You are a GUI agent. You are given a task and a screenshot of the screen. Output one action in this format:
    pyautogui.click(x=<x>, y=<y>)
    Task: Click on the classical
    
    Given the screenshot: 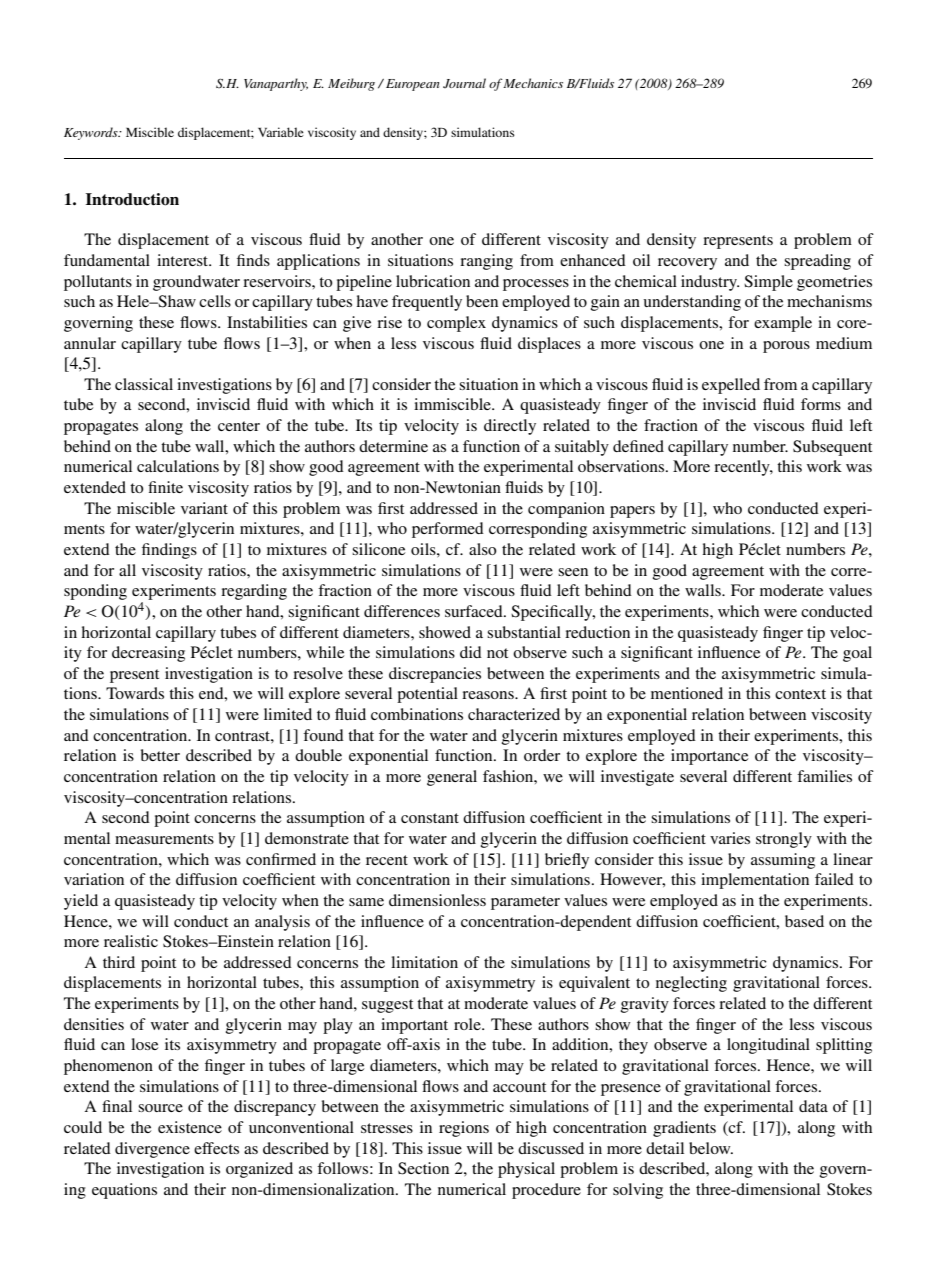 What is the action you would take?
    pyautogui.click(x=144, y=384)
